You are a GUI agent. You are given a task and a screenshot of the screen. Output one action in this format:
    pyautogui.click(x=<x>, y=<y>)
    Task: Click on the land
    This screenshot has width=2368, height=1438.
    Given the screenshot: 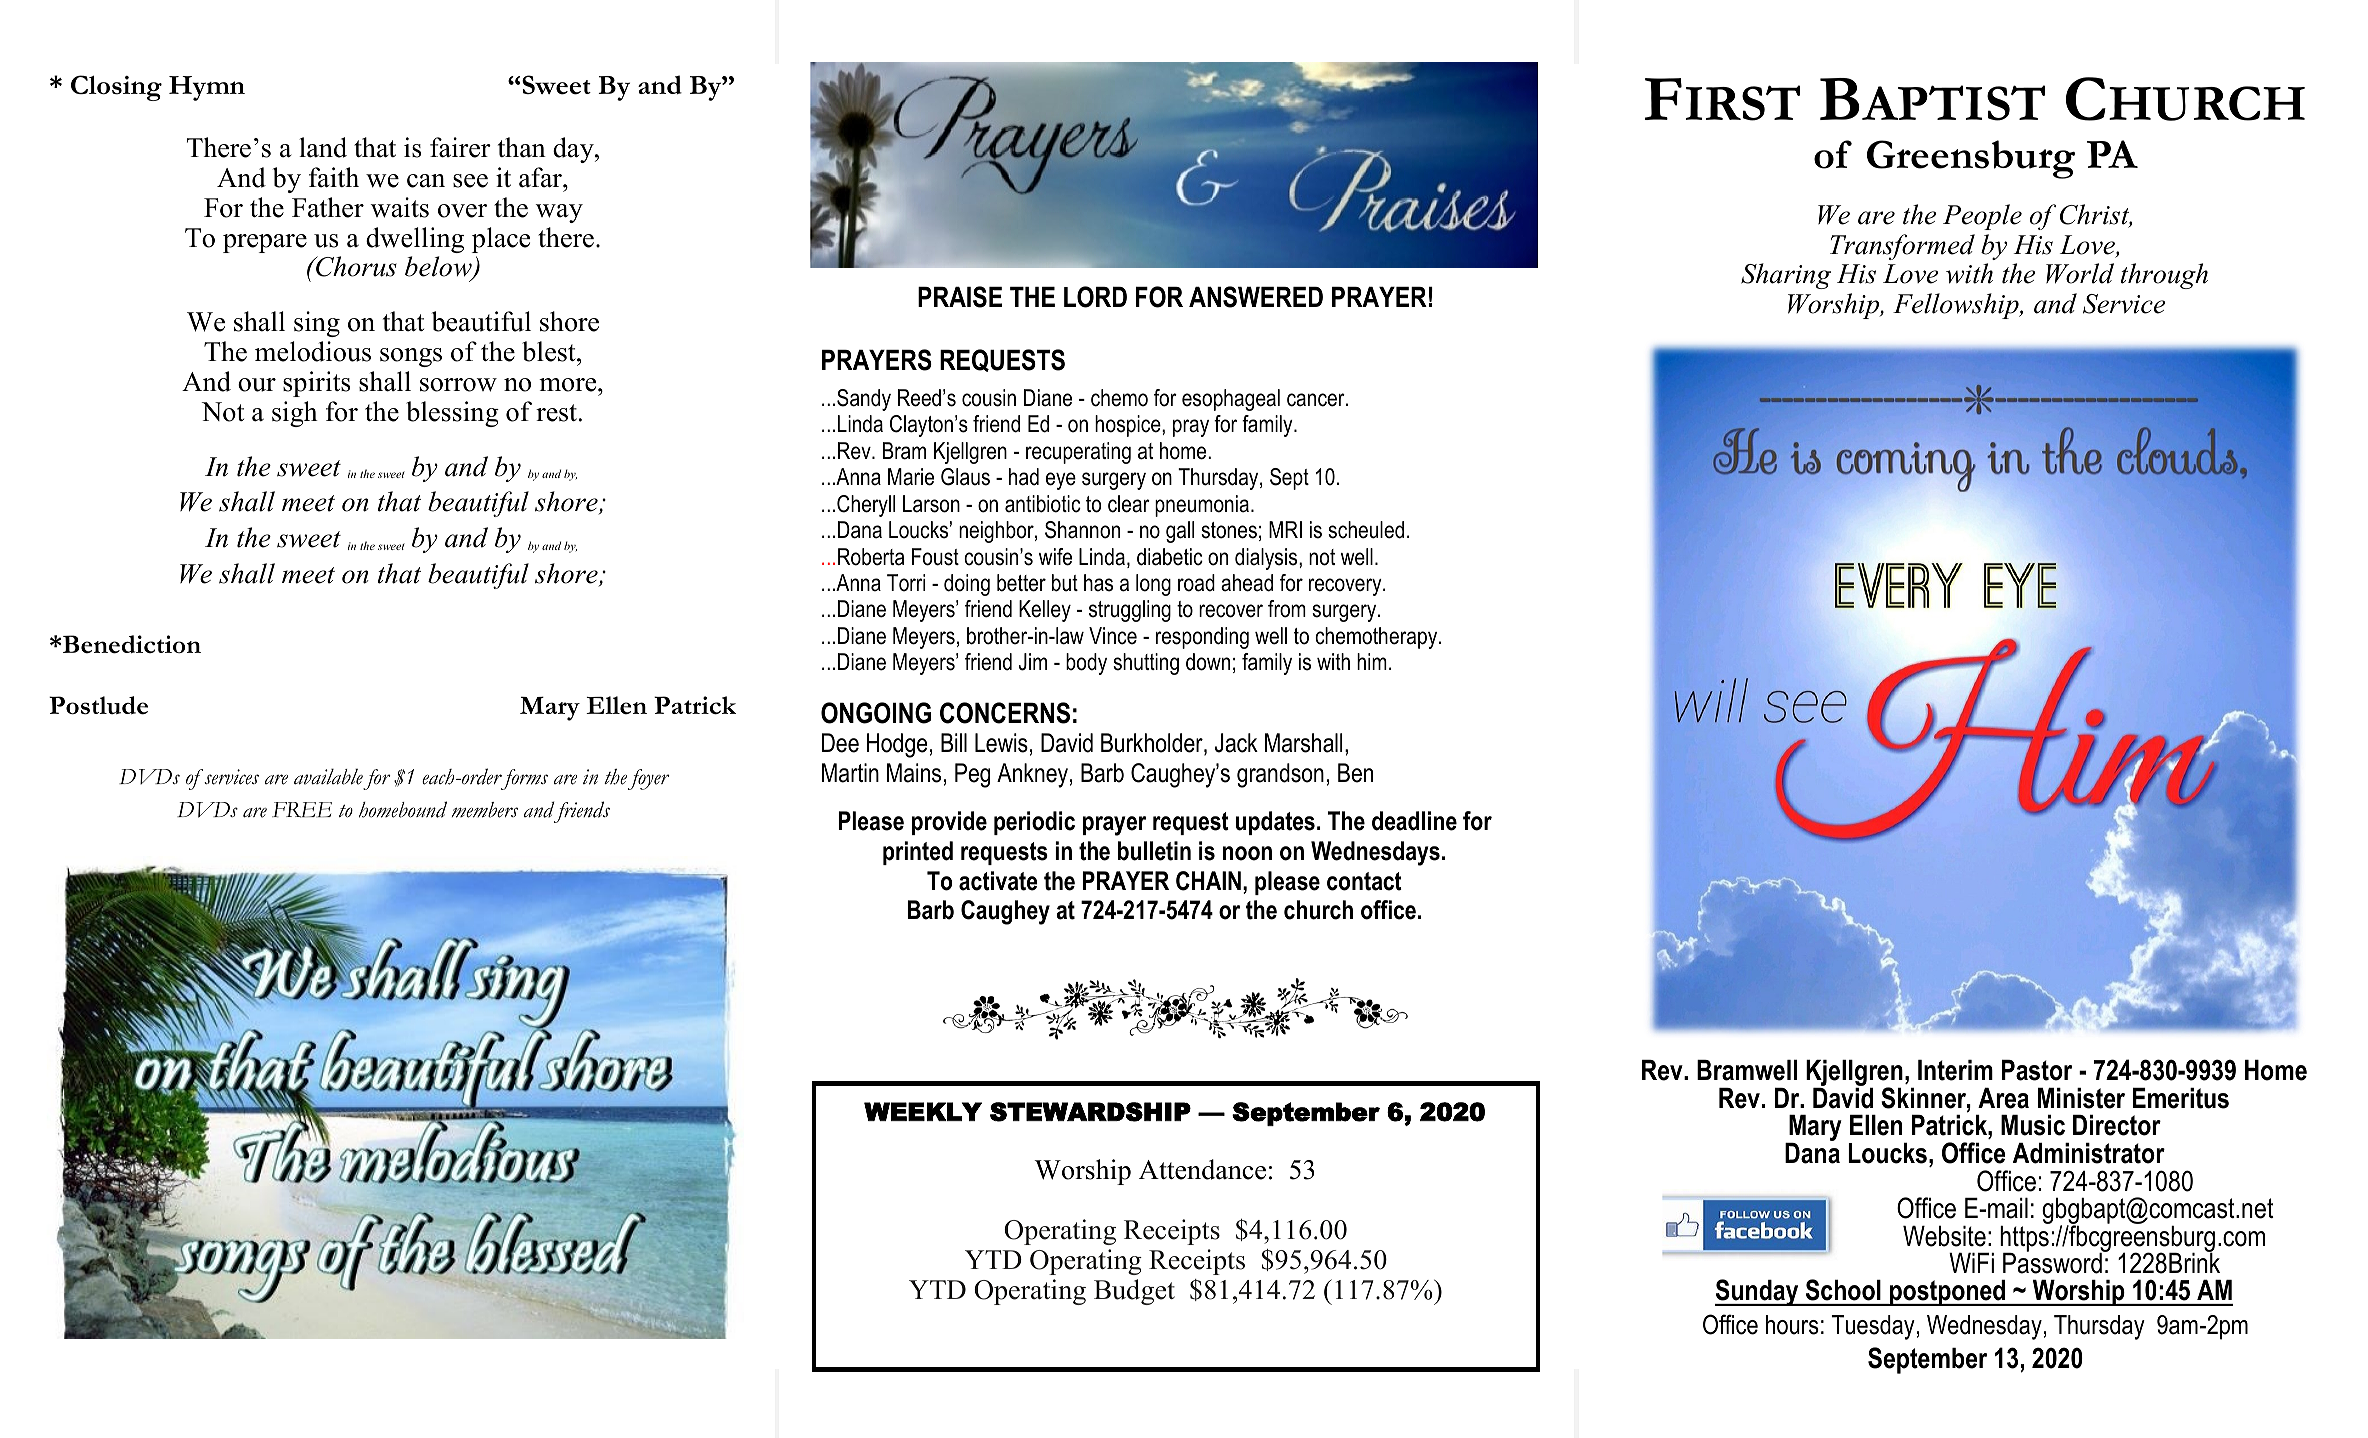 What is the action you would take?
    pyautogui.click(x=323, y=147)
